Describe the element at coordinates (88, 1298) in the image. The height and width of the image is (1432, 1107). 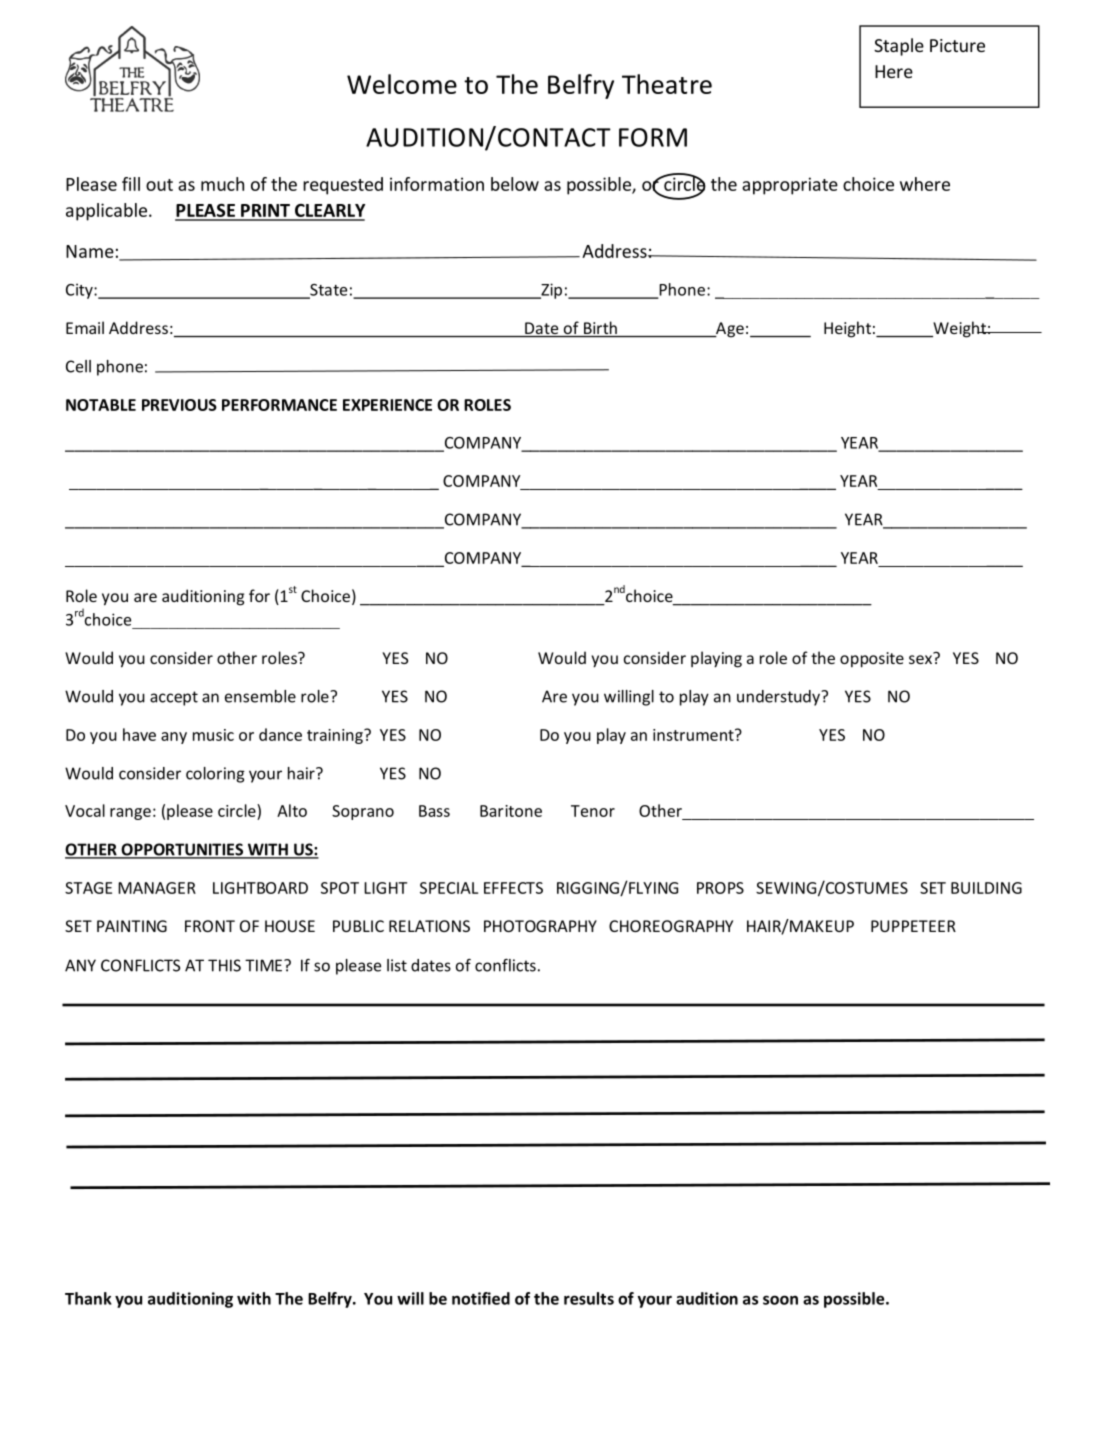
I see `Thank` at that location.
